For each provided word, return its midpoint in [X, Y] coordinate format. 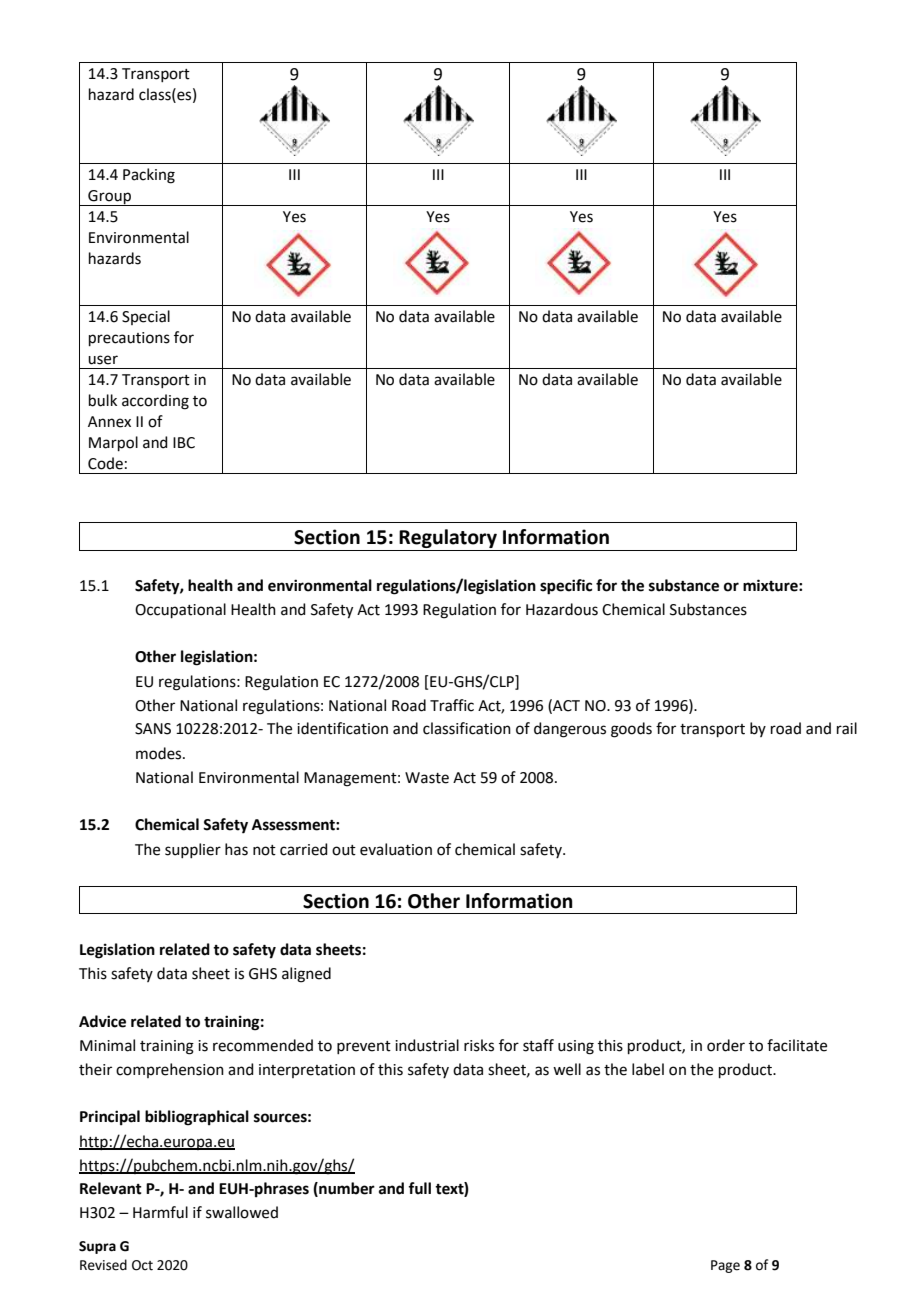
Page [725, 1266]
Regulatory [448, 538]
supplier [193, 850]
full [419, 1188]
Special [146, 317]
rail [847, 728]
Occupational [180, 610]
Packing [149, 176]
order [726, 1045]
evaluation [396, 849]
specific [566, 587]
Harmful [160, 1212]
